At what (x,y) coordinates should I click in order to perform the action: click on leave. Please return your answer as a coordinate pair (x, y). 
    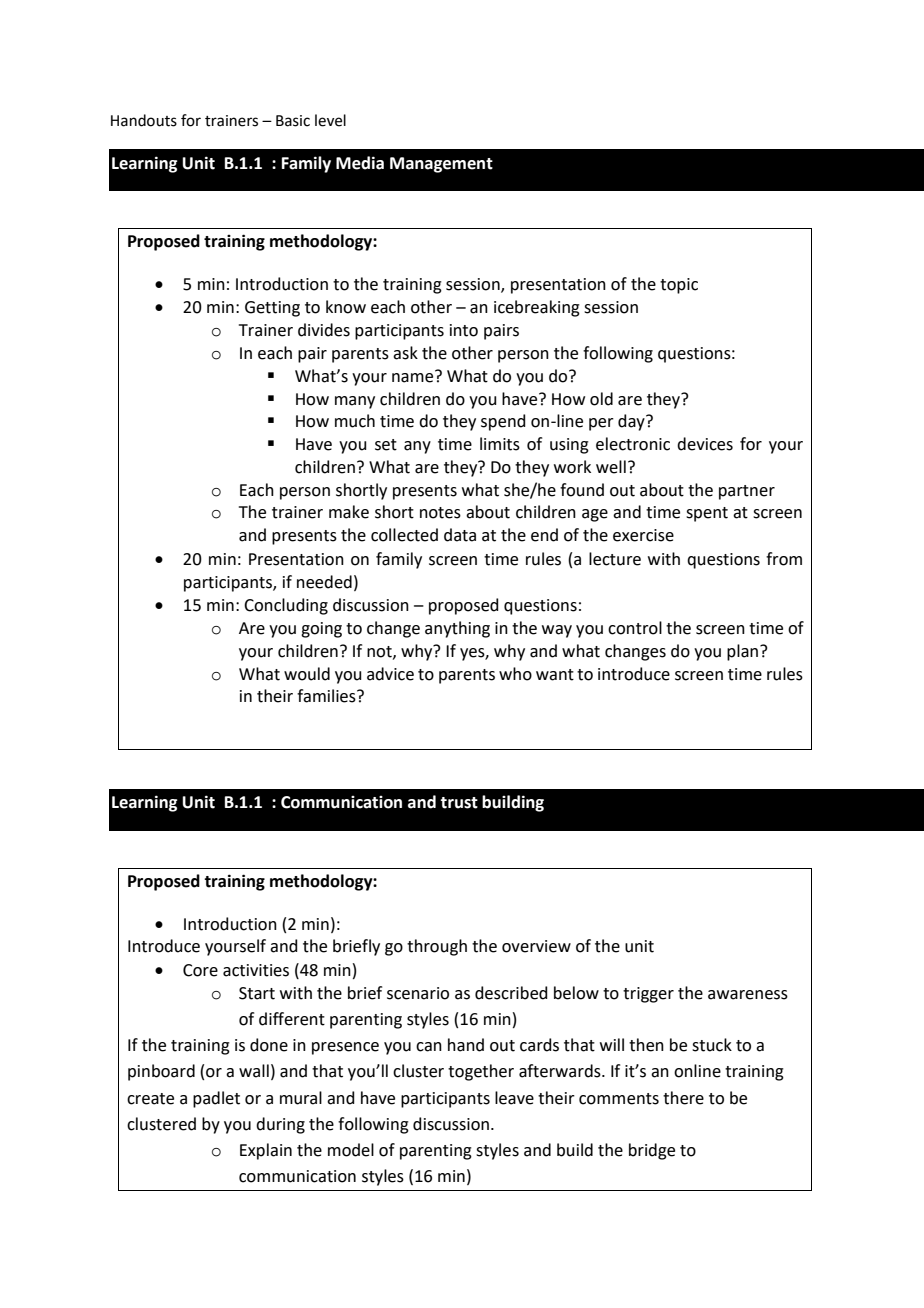
    Looking at the image, I should click on (514, 1098).
